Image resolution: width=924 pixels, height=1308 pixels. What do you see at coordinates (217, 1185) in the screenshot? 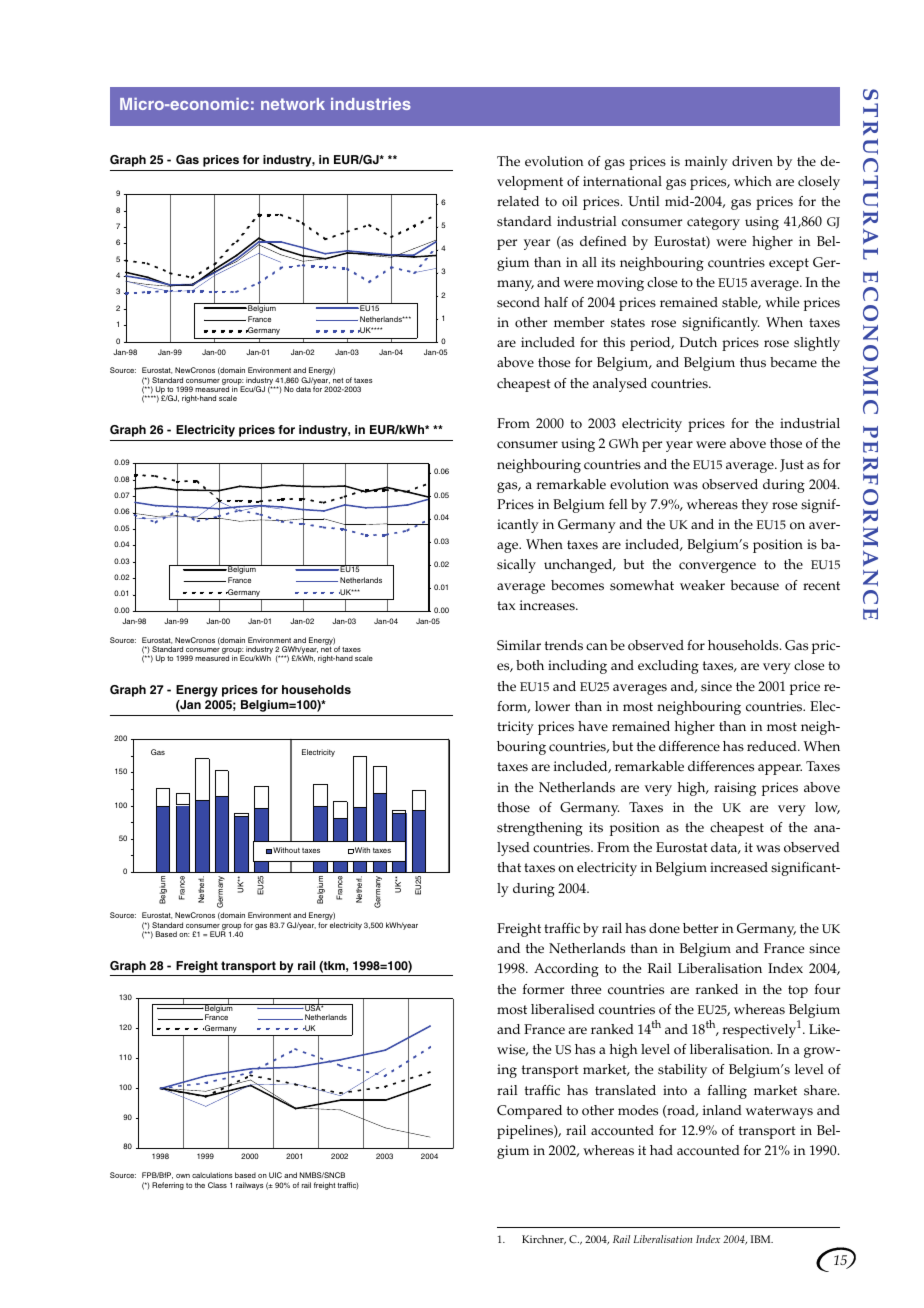
I see `Class` at bounding box center [217, 1185].
